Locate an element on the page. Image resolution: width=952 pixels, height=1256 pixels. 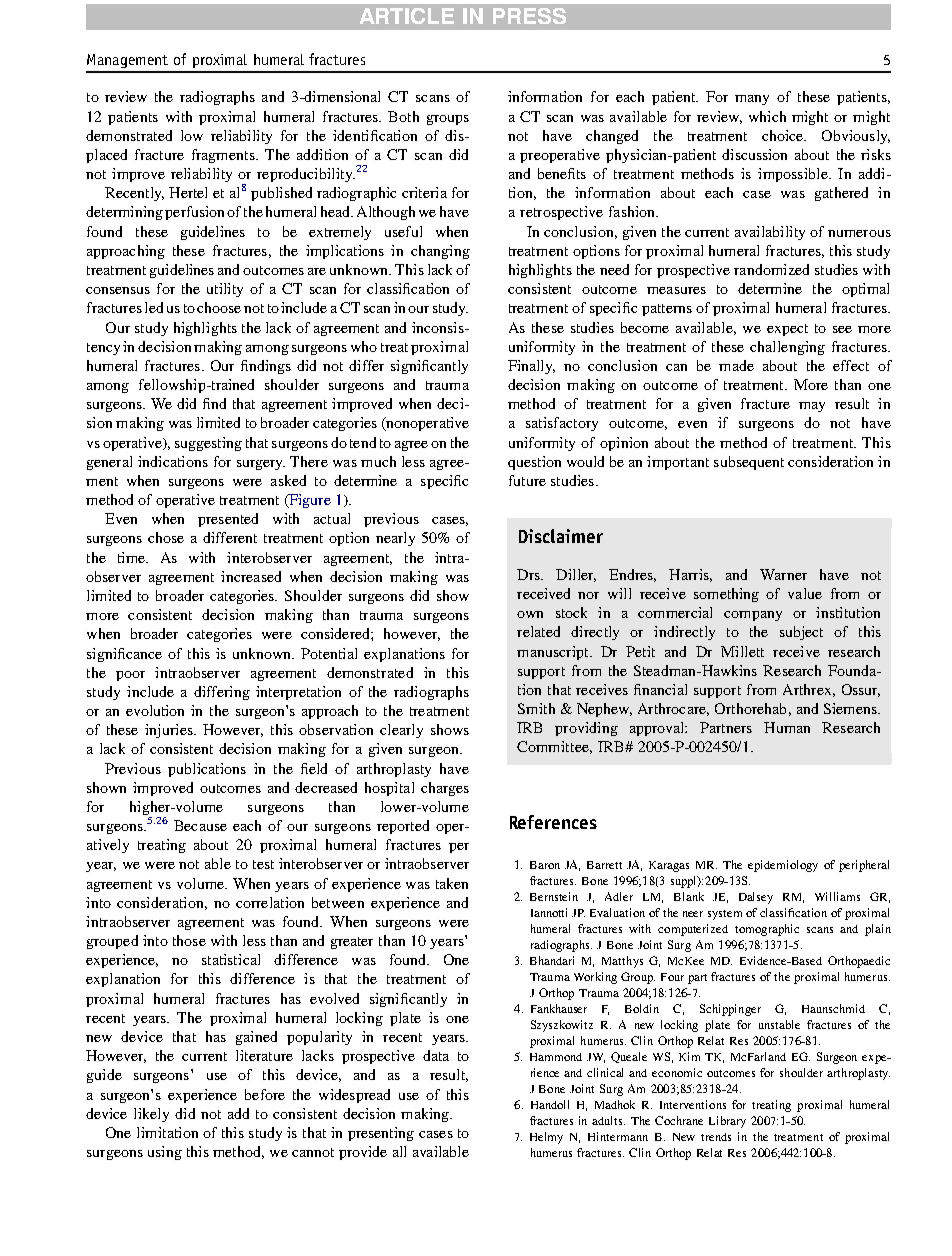
published is located at coordinates (281, 194).
